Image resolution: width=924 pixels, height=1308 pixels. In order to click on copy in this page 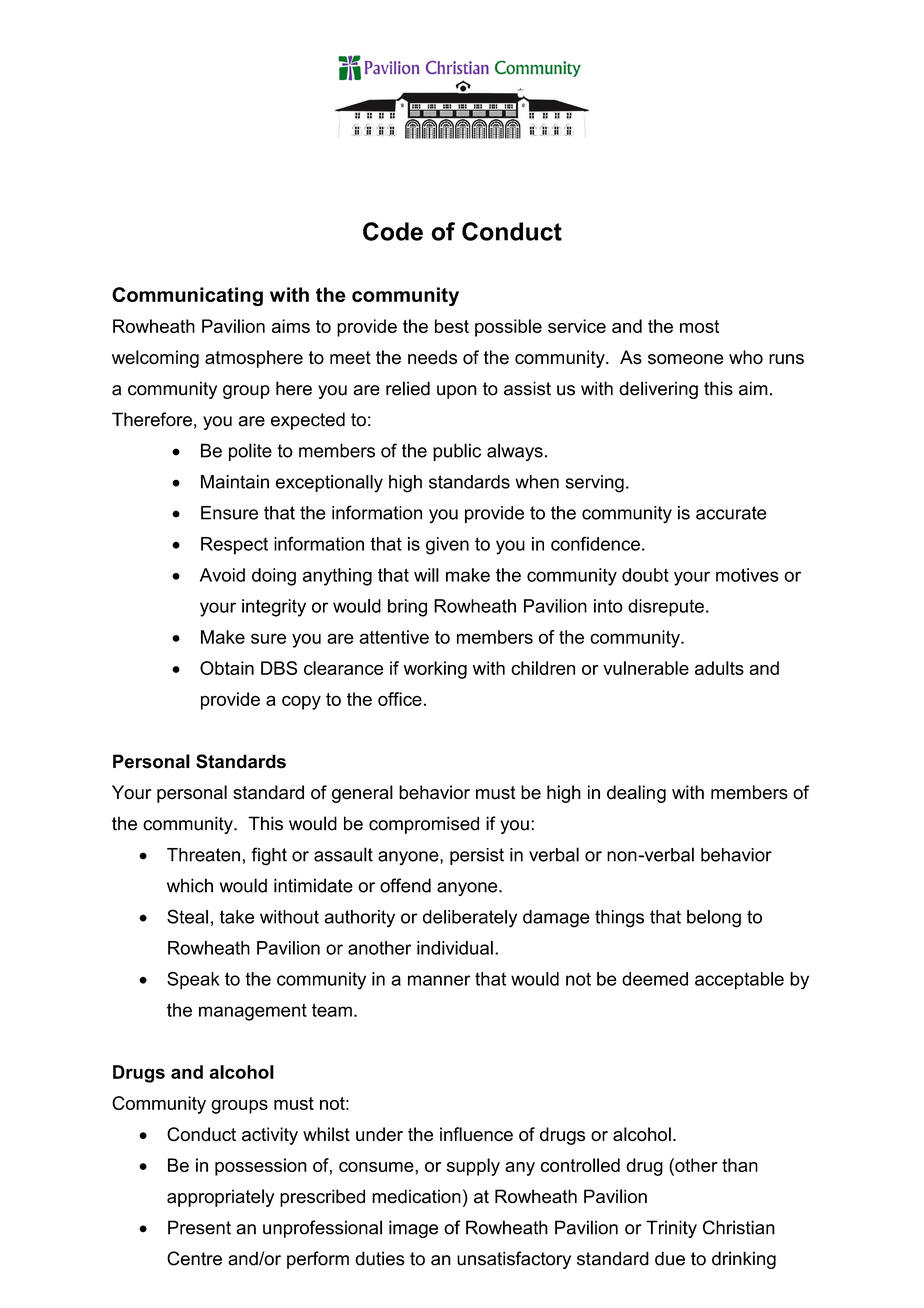, I will do `click(301, 703)`.
